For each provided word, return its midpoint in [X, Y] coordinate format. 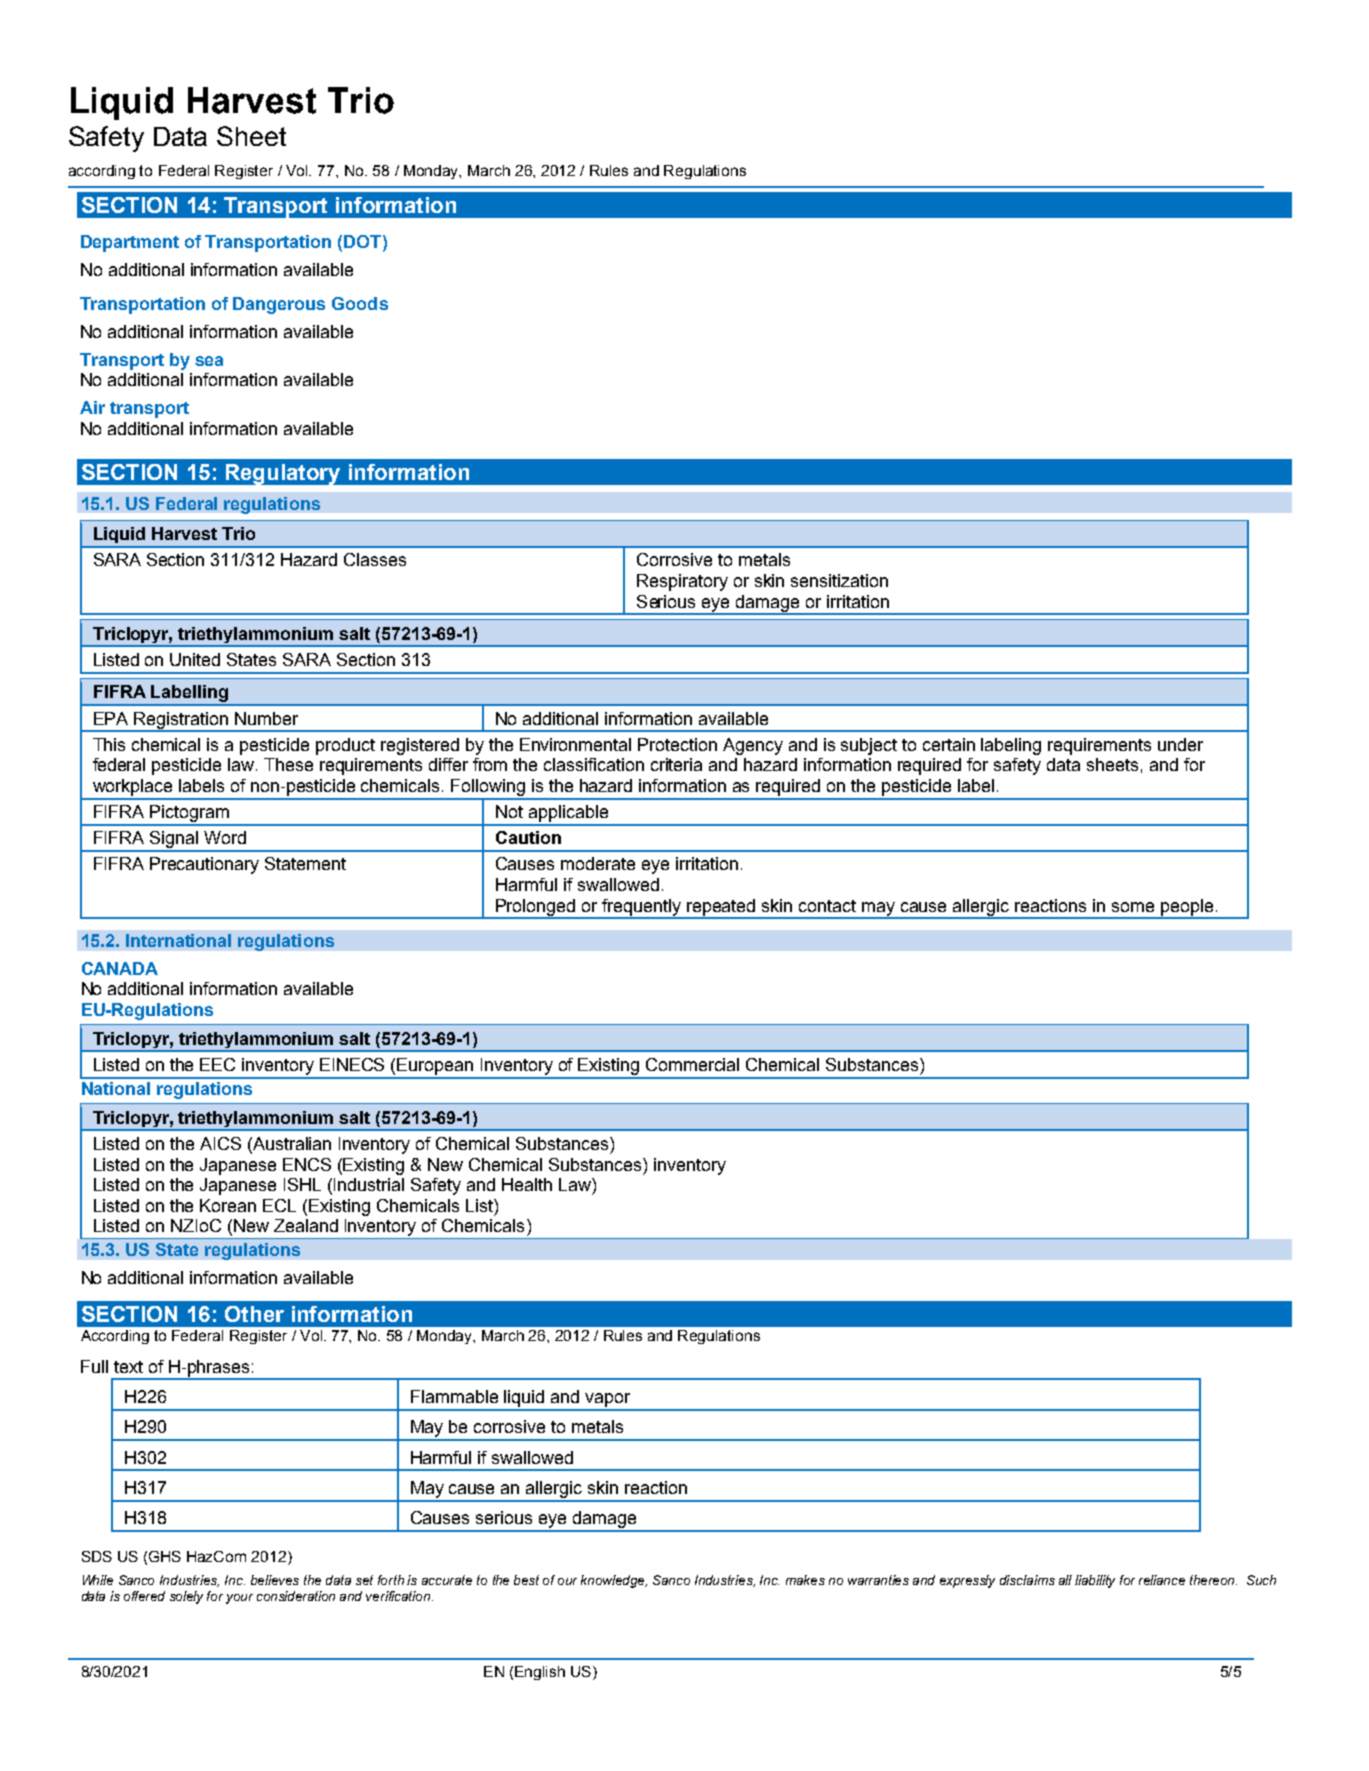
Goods [360, 303]
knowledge [614, 1581]
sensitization [839, 580]
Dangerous [279, 305]
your [239, 1599]
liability [1095, 1581]
